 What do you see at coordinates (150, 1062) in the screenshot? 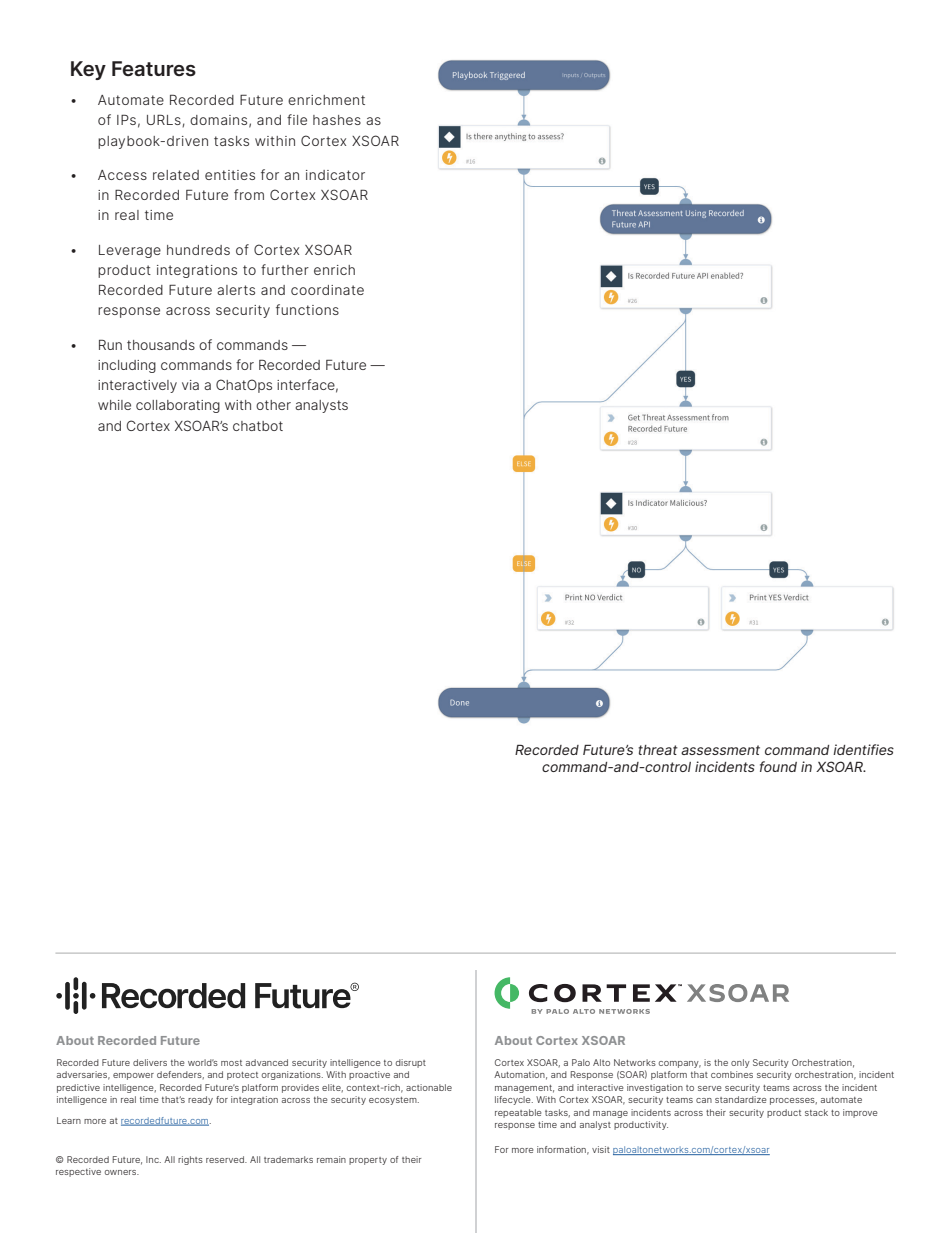
I see `delivers` at bounding box center [150, 1062].
